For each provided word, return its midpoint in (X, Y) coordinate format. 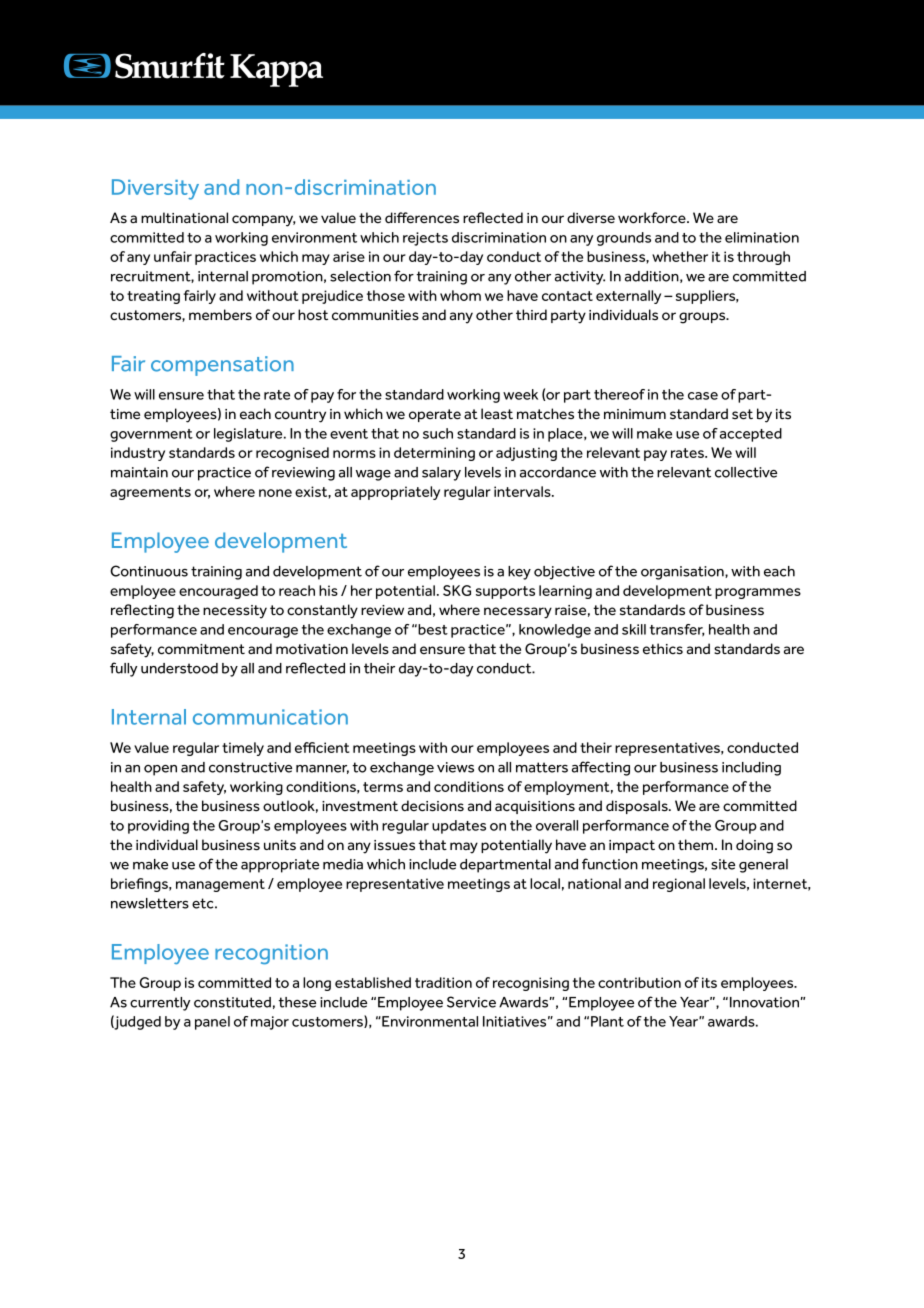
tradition (443, 982)
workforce (653, 218)
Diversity (155, 189)
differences (422, 218)
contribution (639, 982)
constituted (232, 1002)
